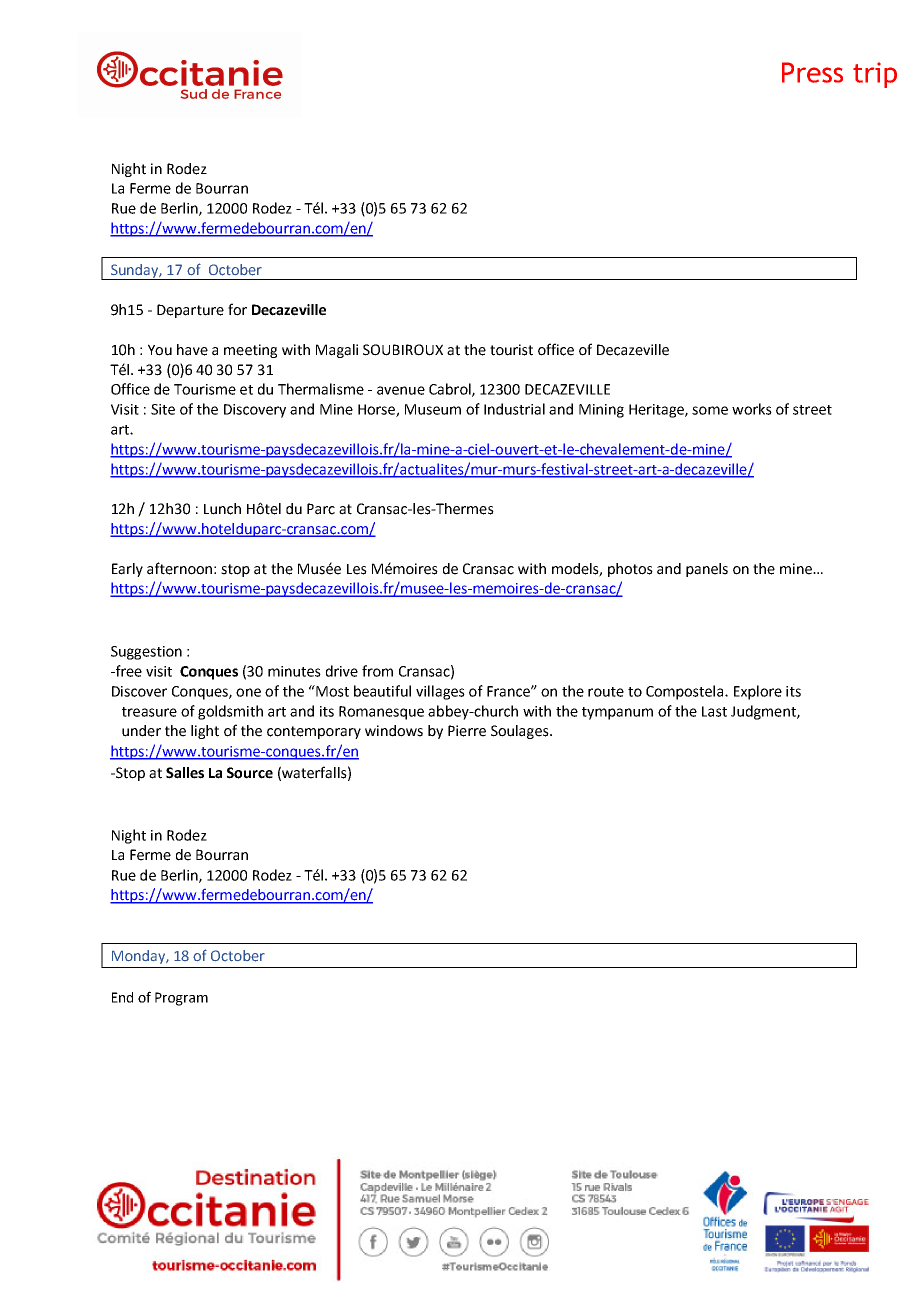 This document has height=1308, width=924. What do you see at coordinates (190, 311) in the document?
I see `Departure` at bounding box center [190, 311].
